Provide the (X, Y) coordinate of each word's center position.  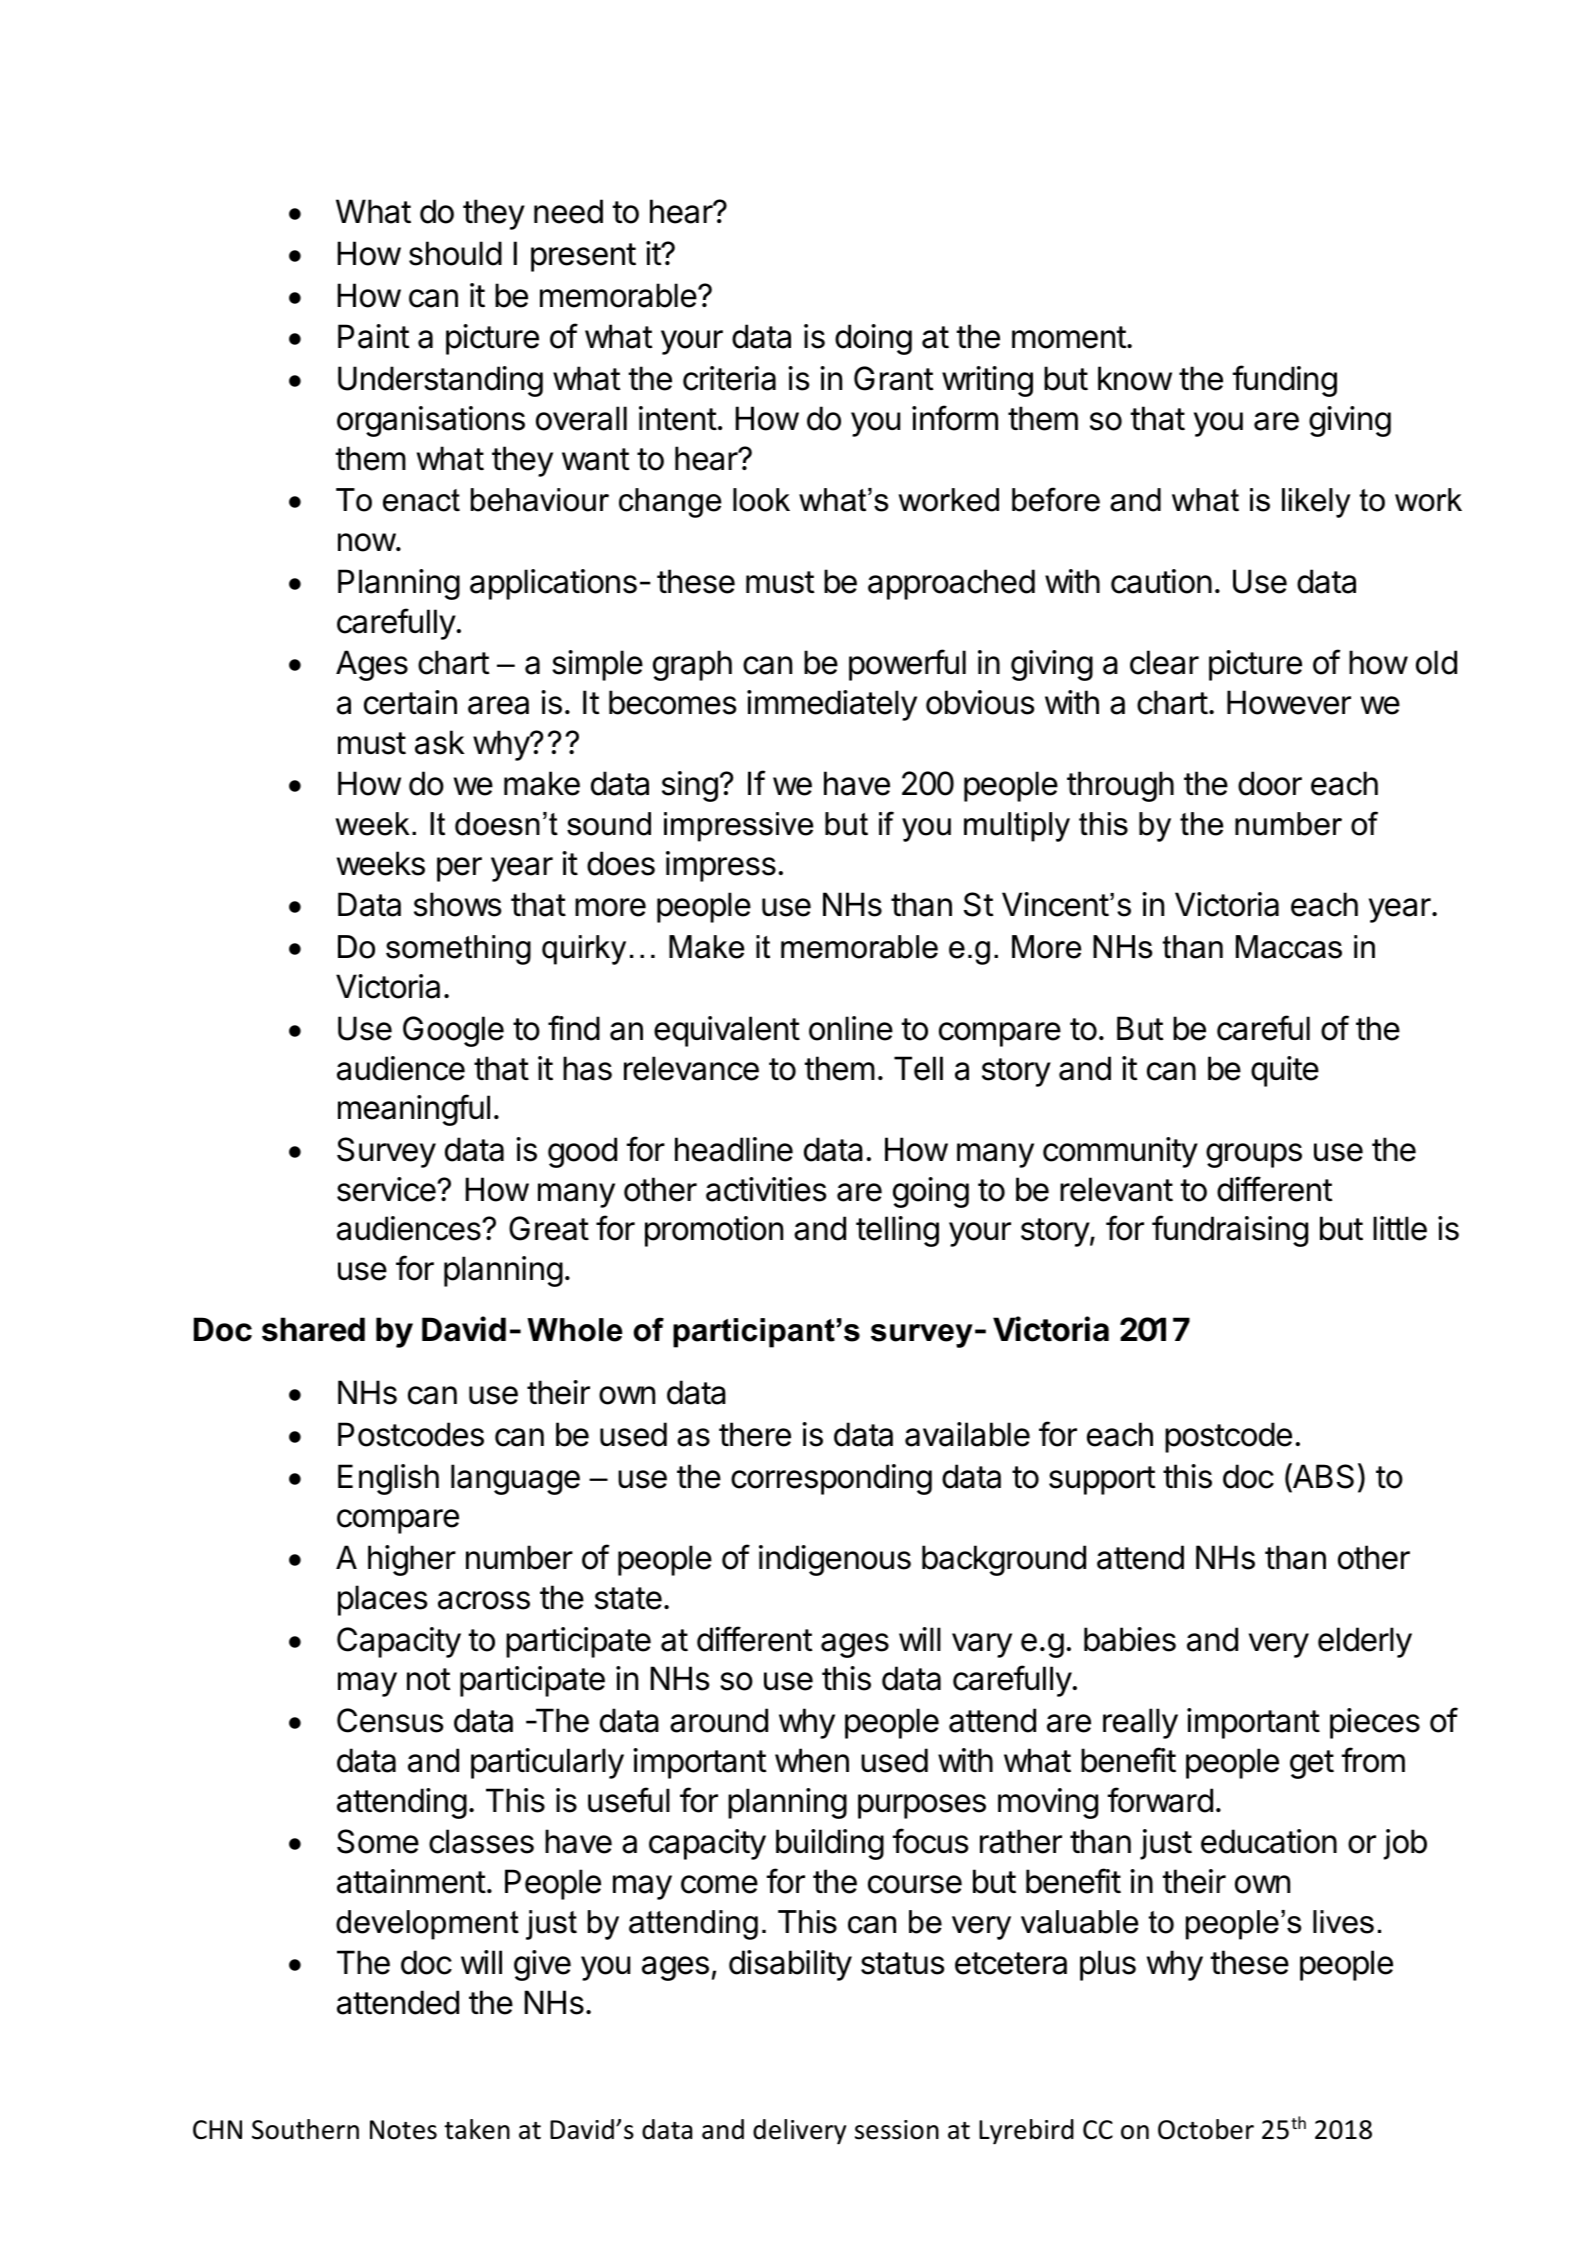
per (459, 869)
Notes (403, 2130)
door (1270, 783)
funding (1285, 381)
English (388, 1479)
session (897, 2130)
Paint (373, 336)
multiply (1017, 827)
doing (873, 339)
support (1102, 1480)
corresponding (831, 1479)
